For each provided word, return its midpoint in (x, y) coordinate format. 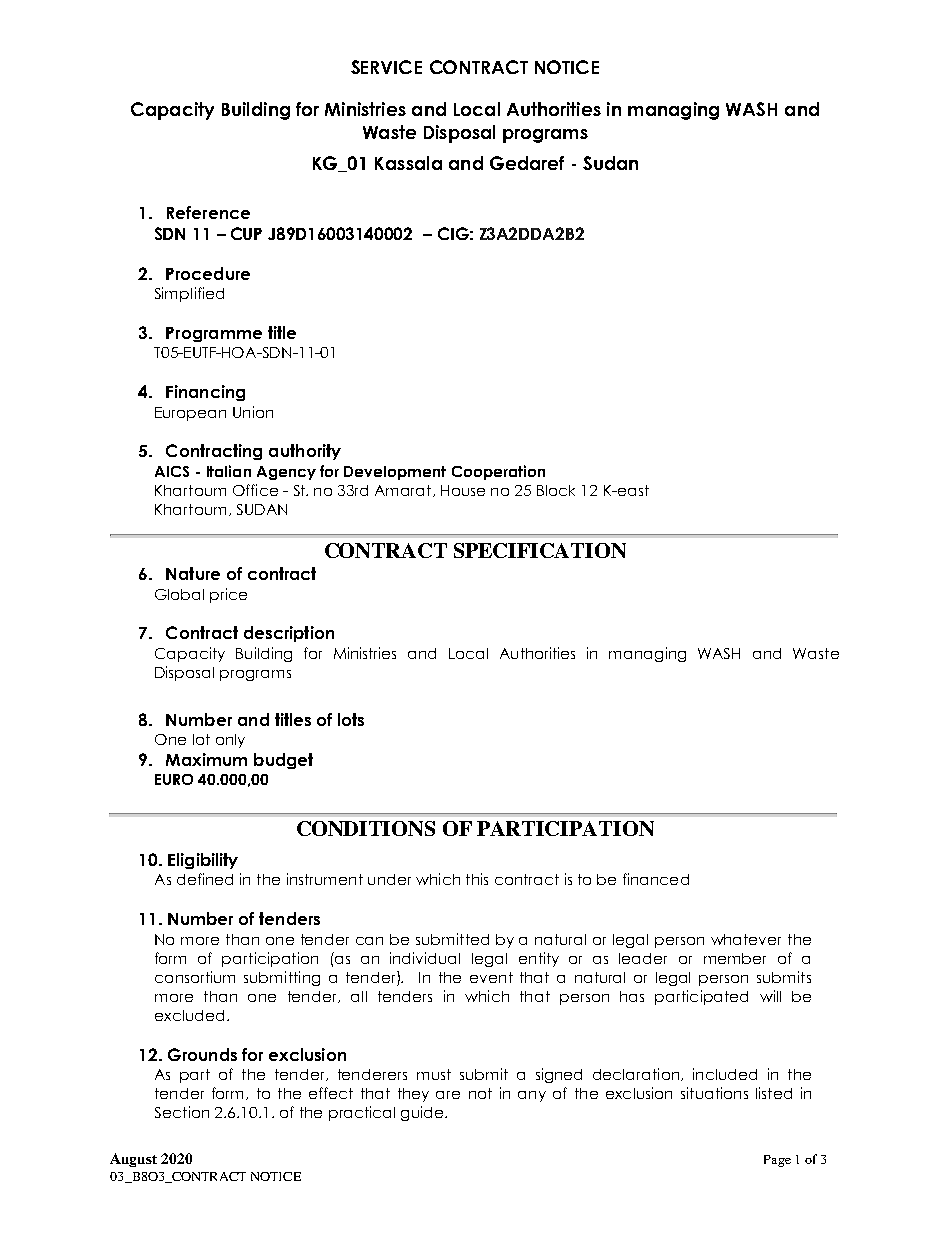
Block (556, 490)
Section (182, 1112)
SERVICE (386, 67)
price (228, 595)
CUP (246, 233)
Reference (208, 212)
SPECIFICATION (540, 550)
